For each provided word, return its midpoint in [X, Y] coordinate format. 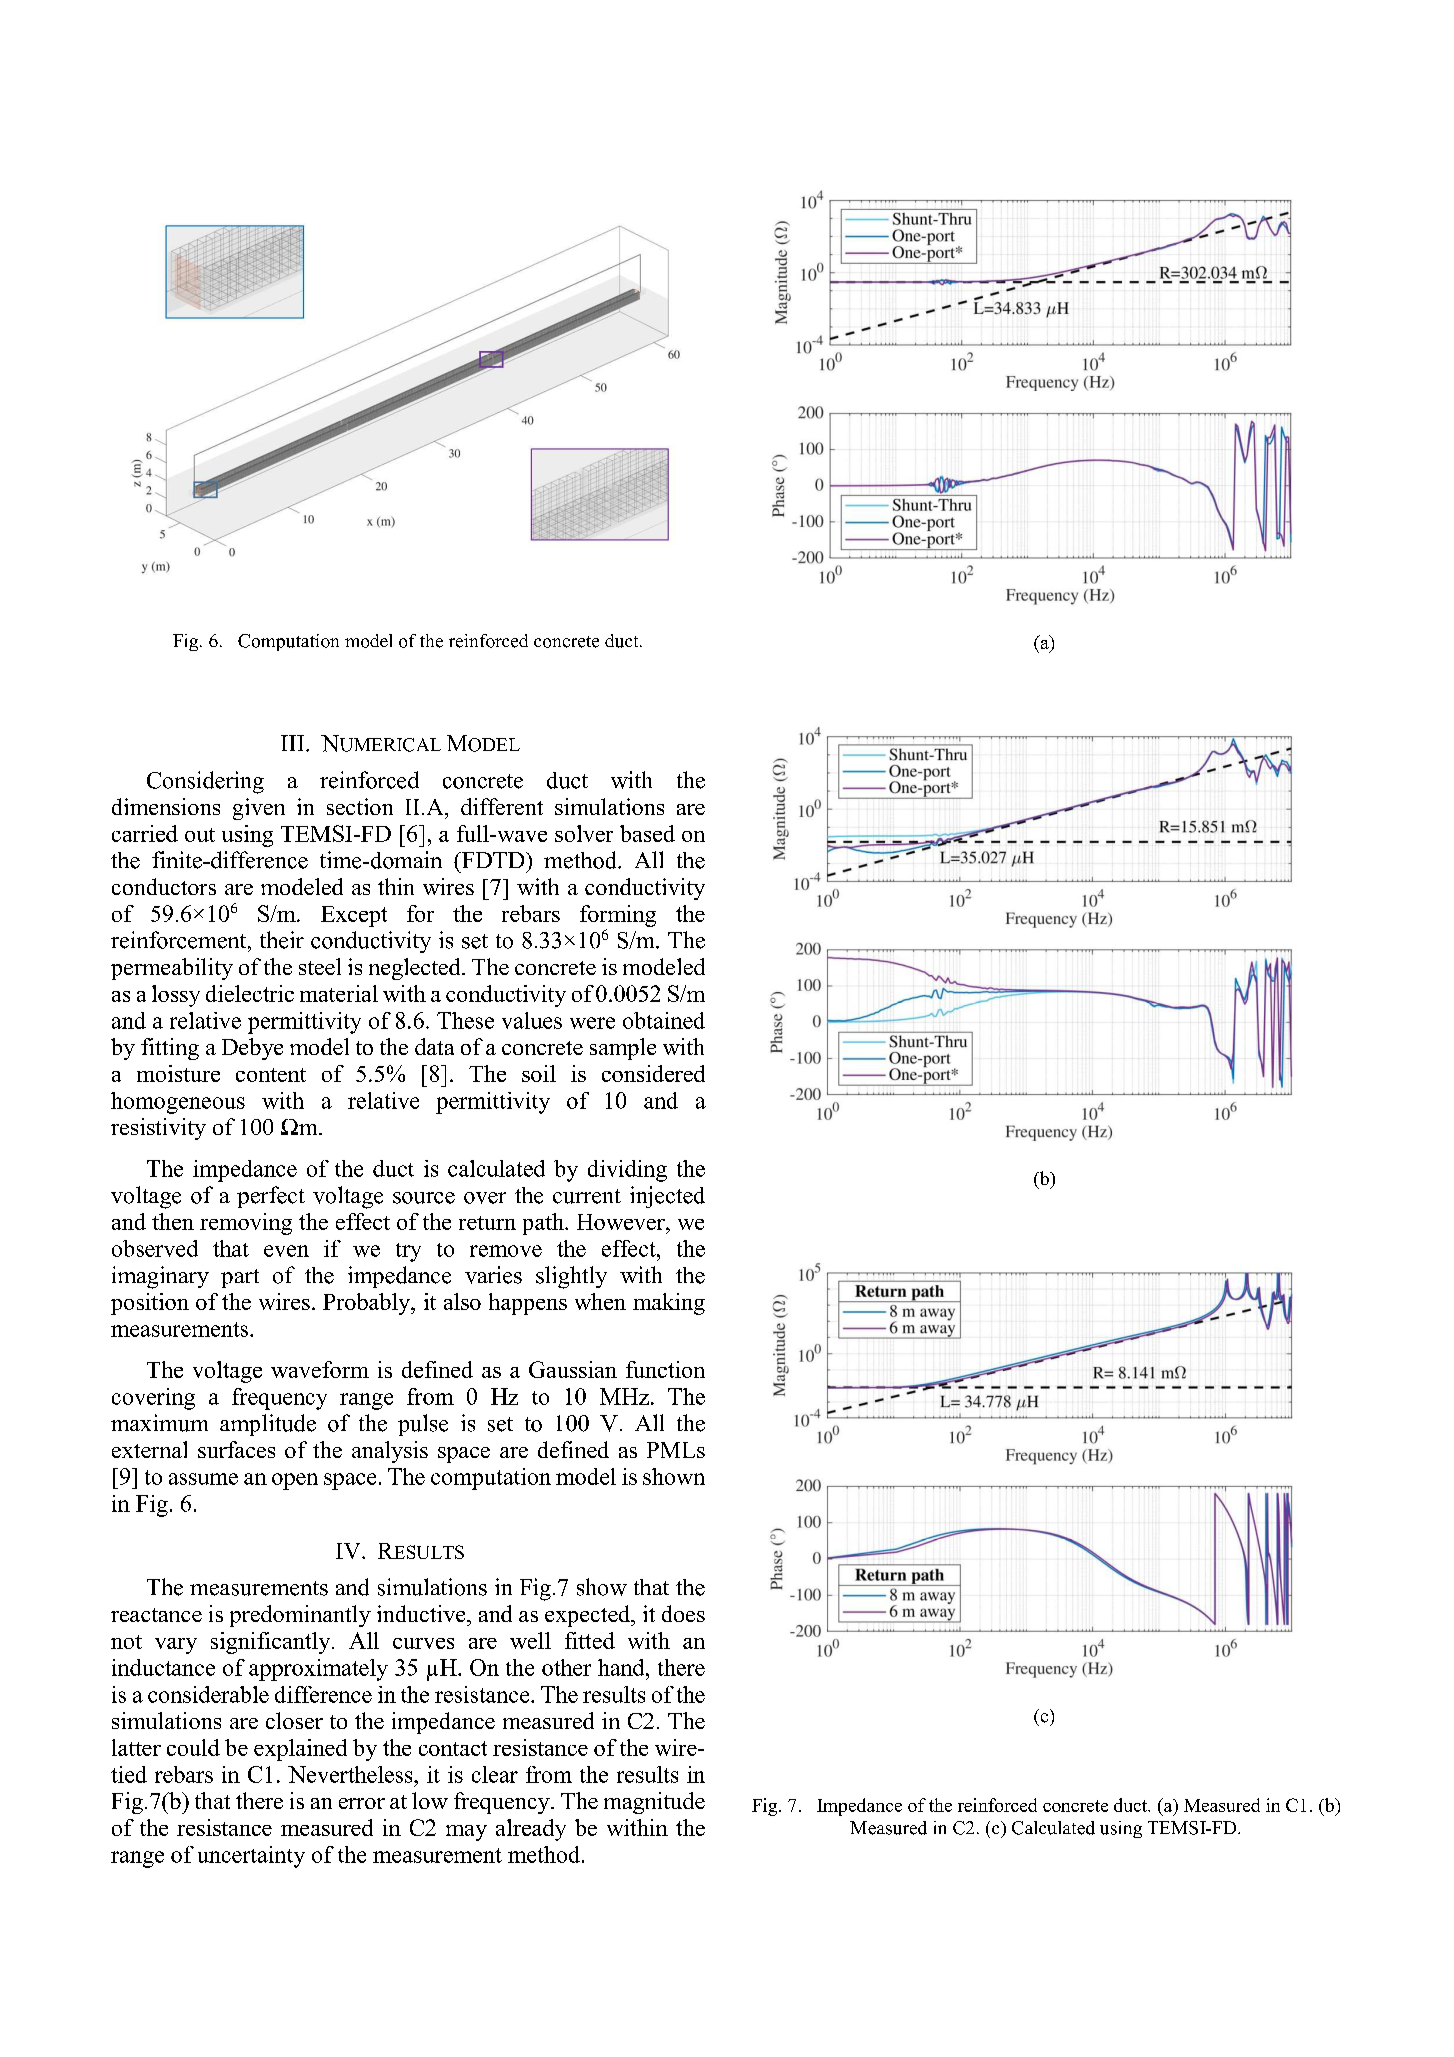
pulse [423, 1425]
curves [423, 1643]
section [360, 806]
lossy [176, 996]
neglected [416, 969]
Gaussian [573, 1369]
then [173, 1221]
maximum [159, 1423]
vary [176, 1646]
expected [589, 1616]
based [647, 833]
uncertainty [251, 1857]
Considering [205, 782]
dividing [627, 1171]
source [424, 1198]
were [592, 1023]
